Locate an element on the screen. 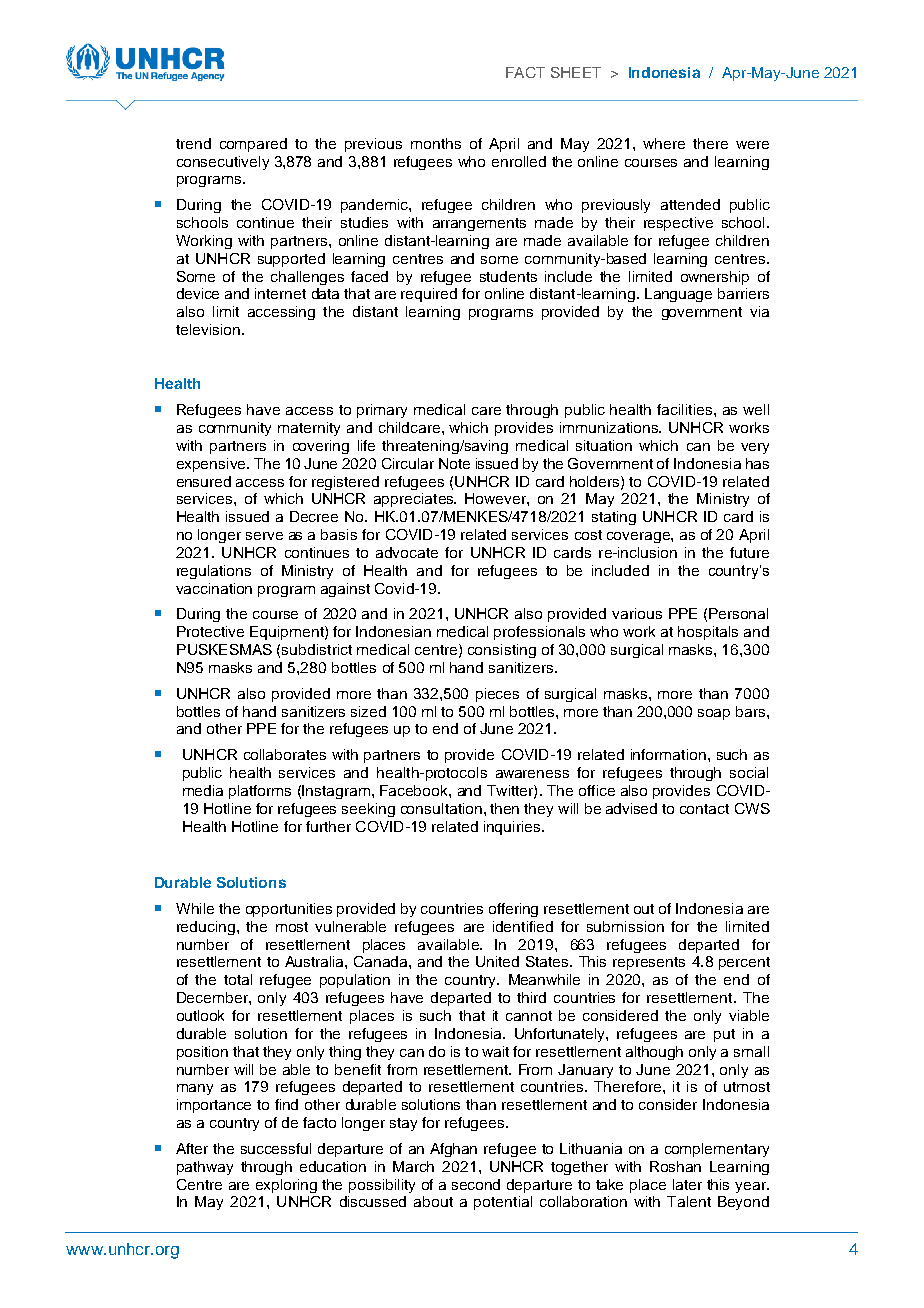 The height and width of the screenshot is (1308, 924). successful is located at coordinates (276, 1148).
